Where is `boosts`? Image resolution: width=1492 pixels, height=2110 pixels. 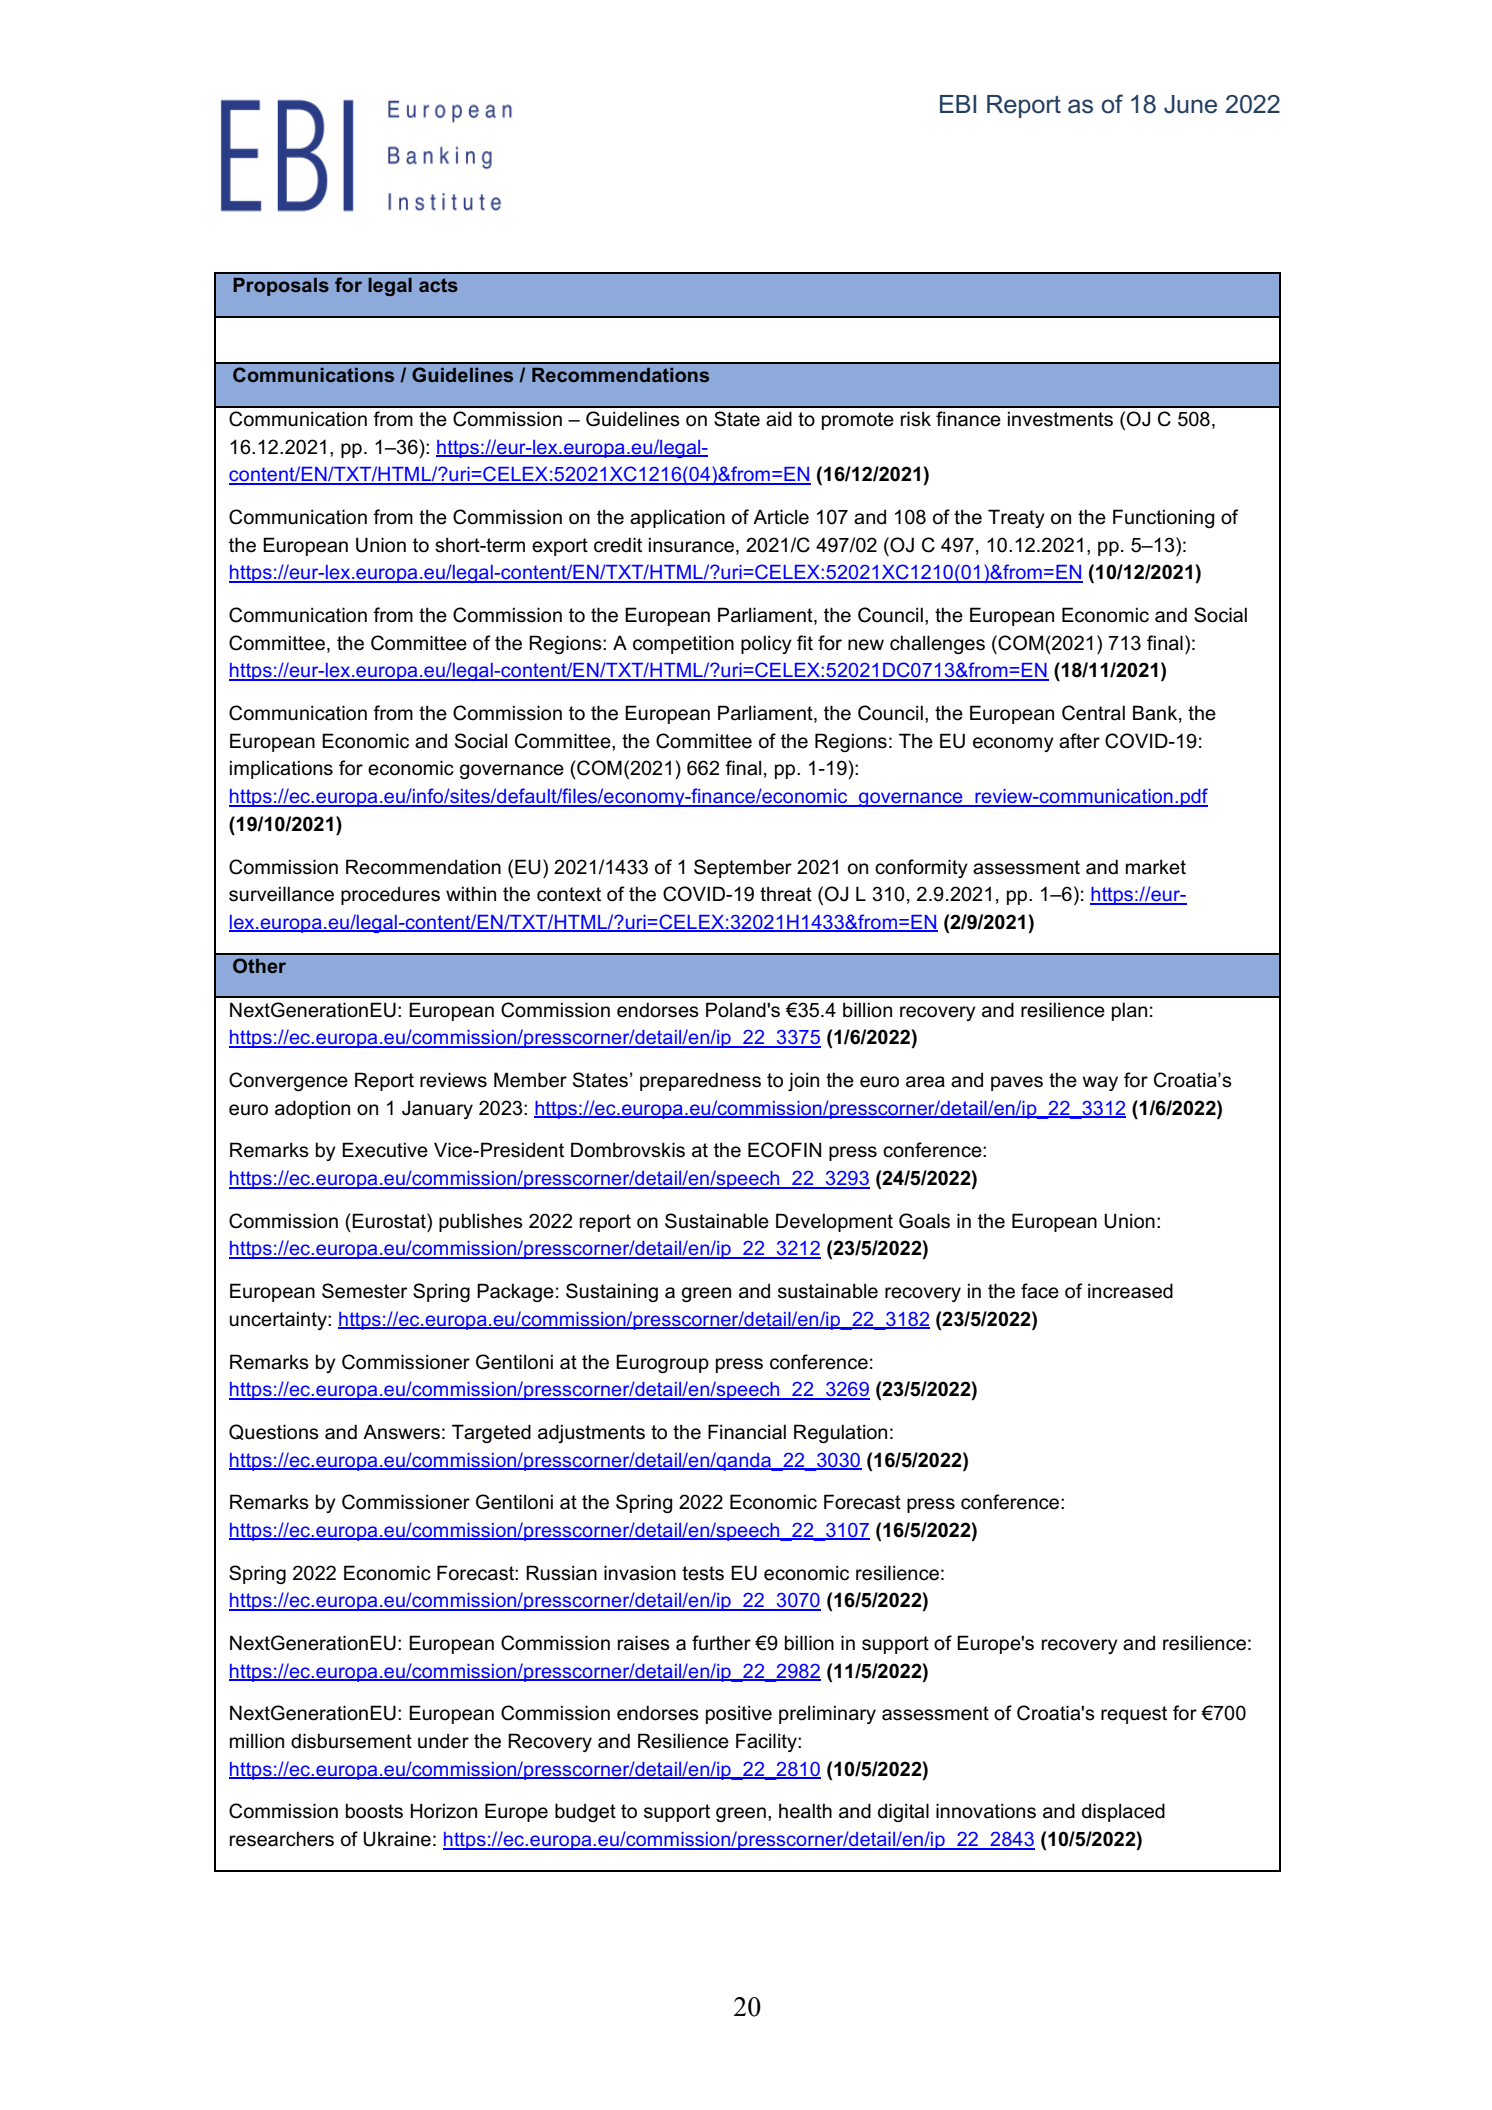
boosts is located at coordinates (374, 1811).
